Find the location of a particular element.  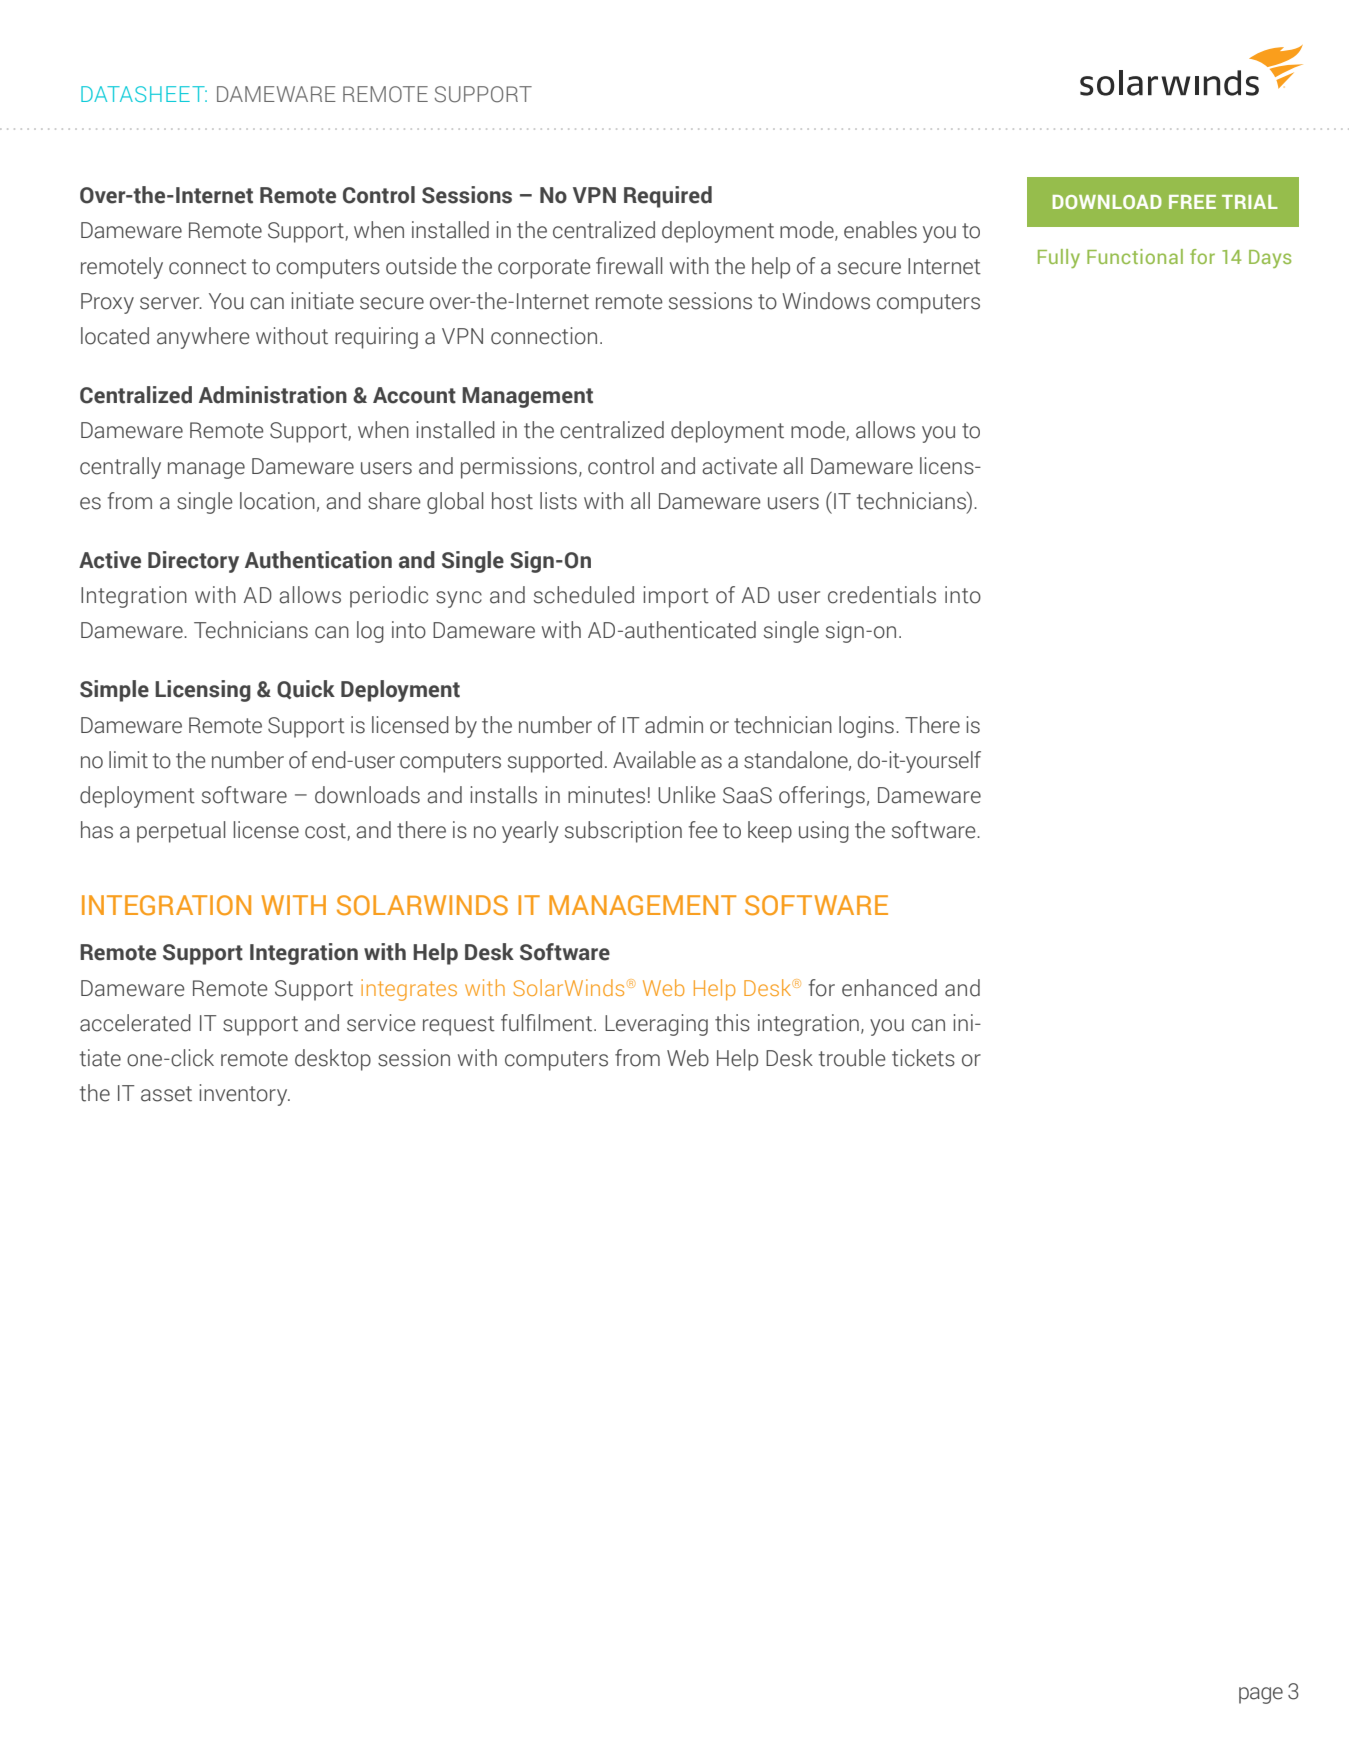

Quick is located at coordinates (306, 689).
